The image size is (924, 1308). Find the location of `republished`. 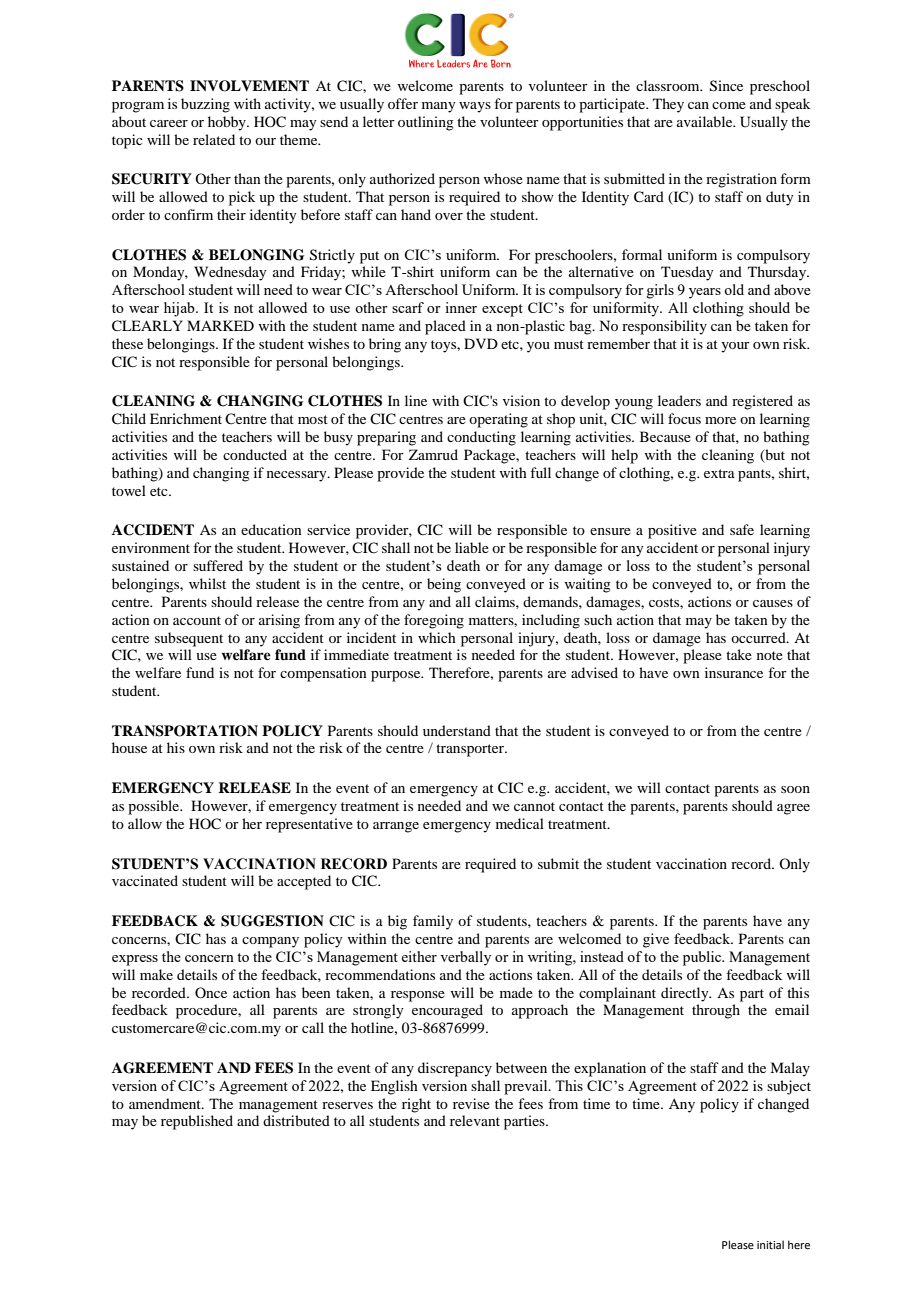

republished is located at coordinates (197, 1122).
